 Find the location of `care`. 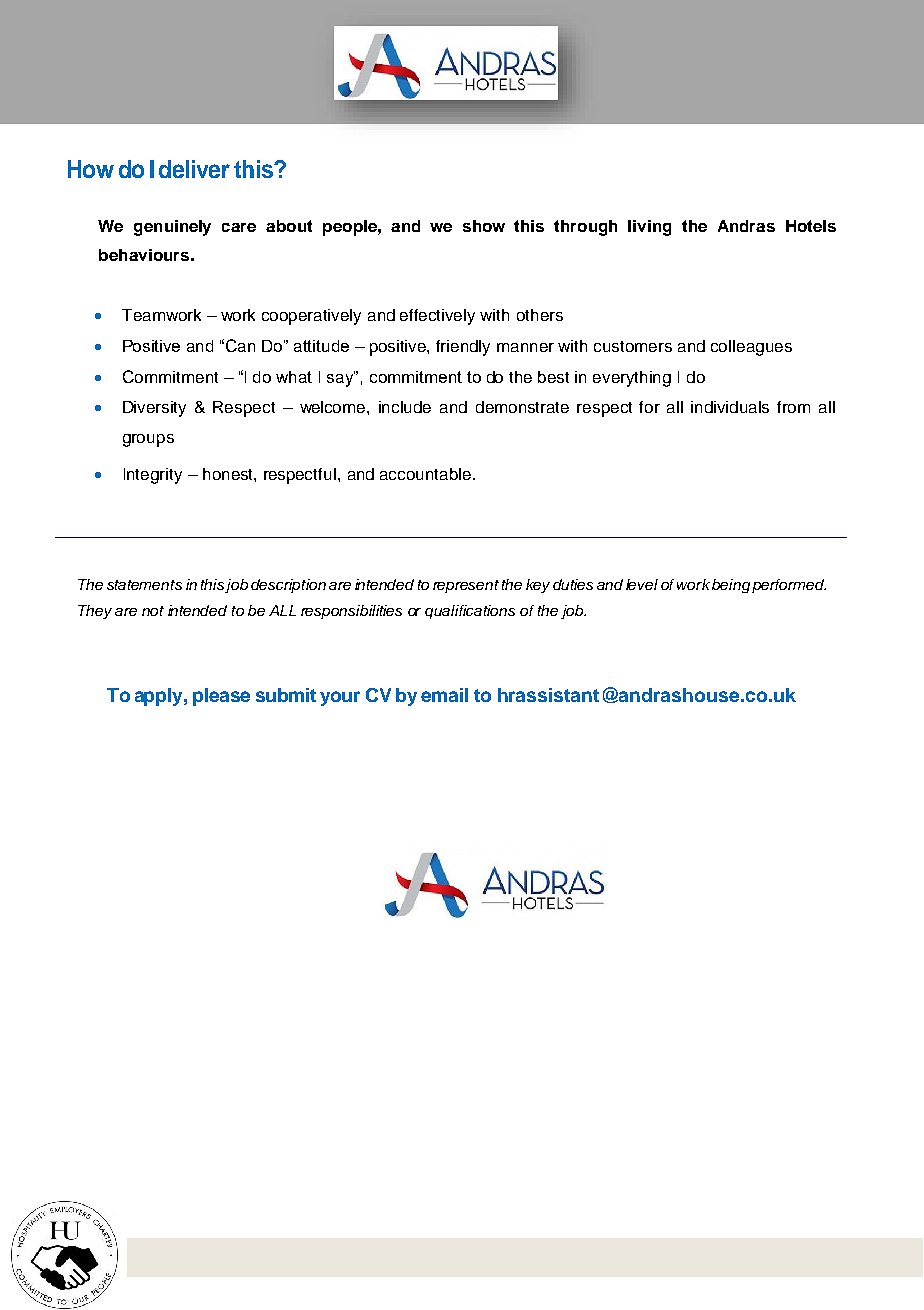

care is located at coordinates (239, 227).
